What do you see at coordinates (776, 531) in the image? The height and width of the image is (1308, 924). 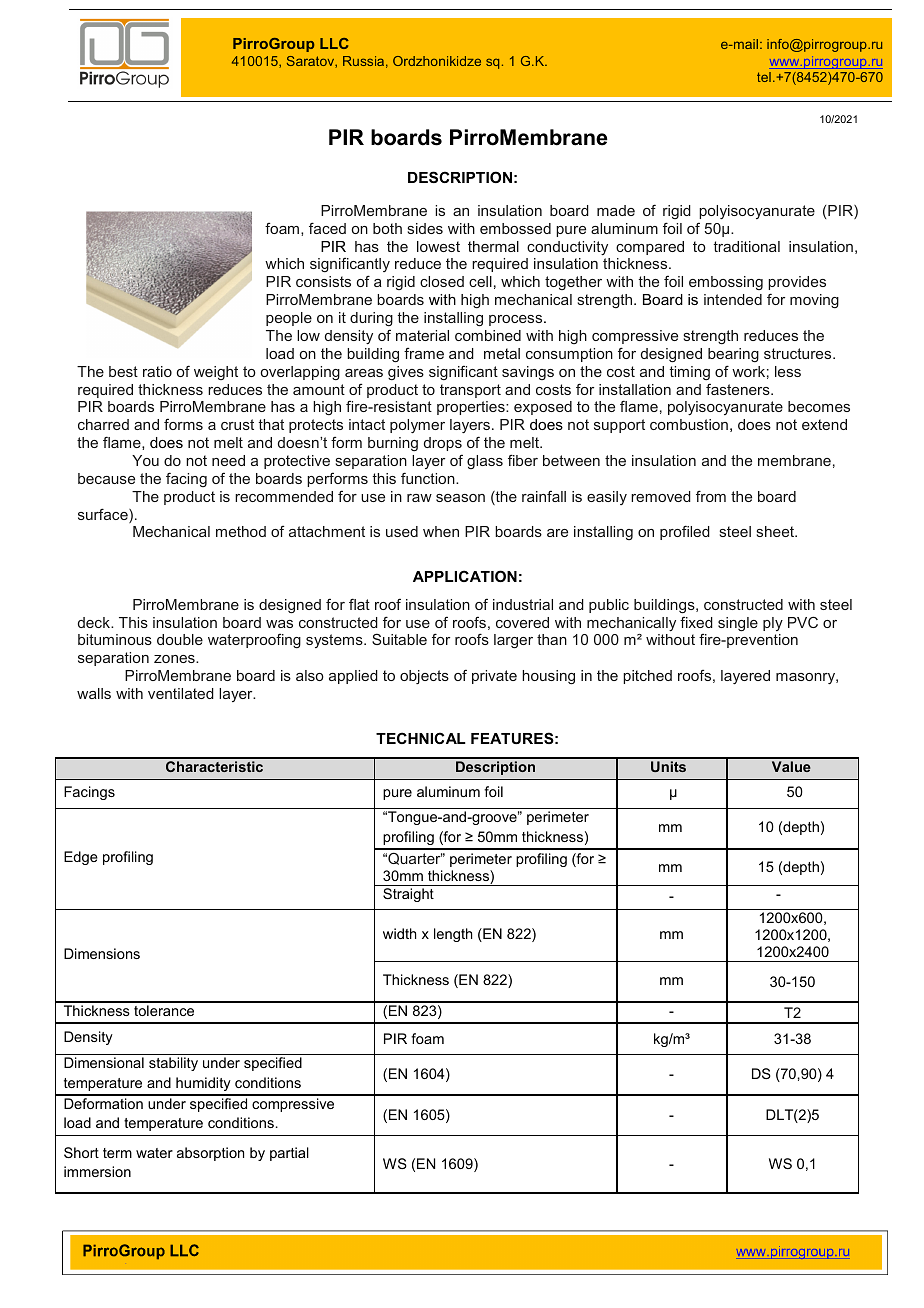 I see `sheet` at bounding box center [776, 531].
